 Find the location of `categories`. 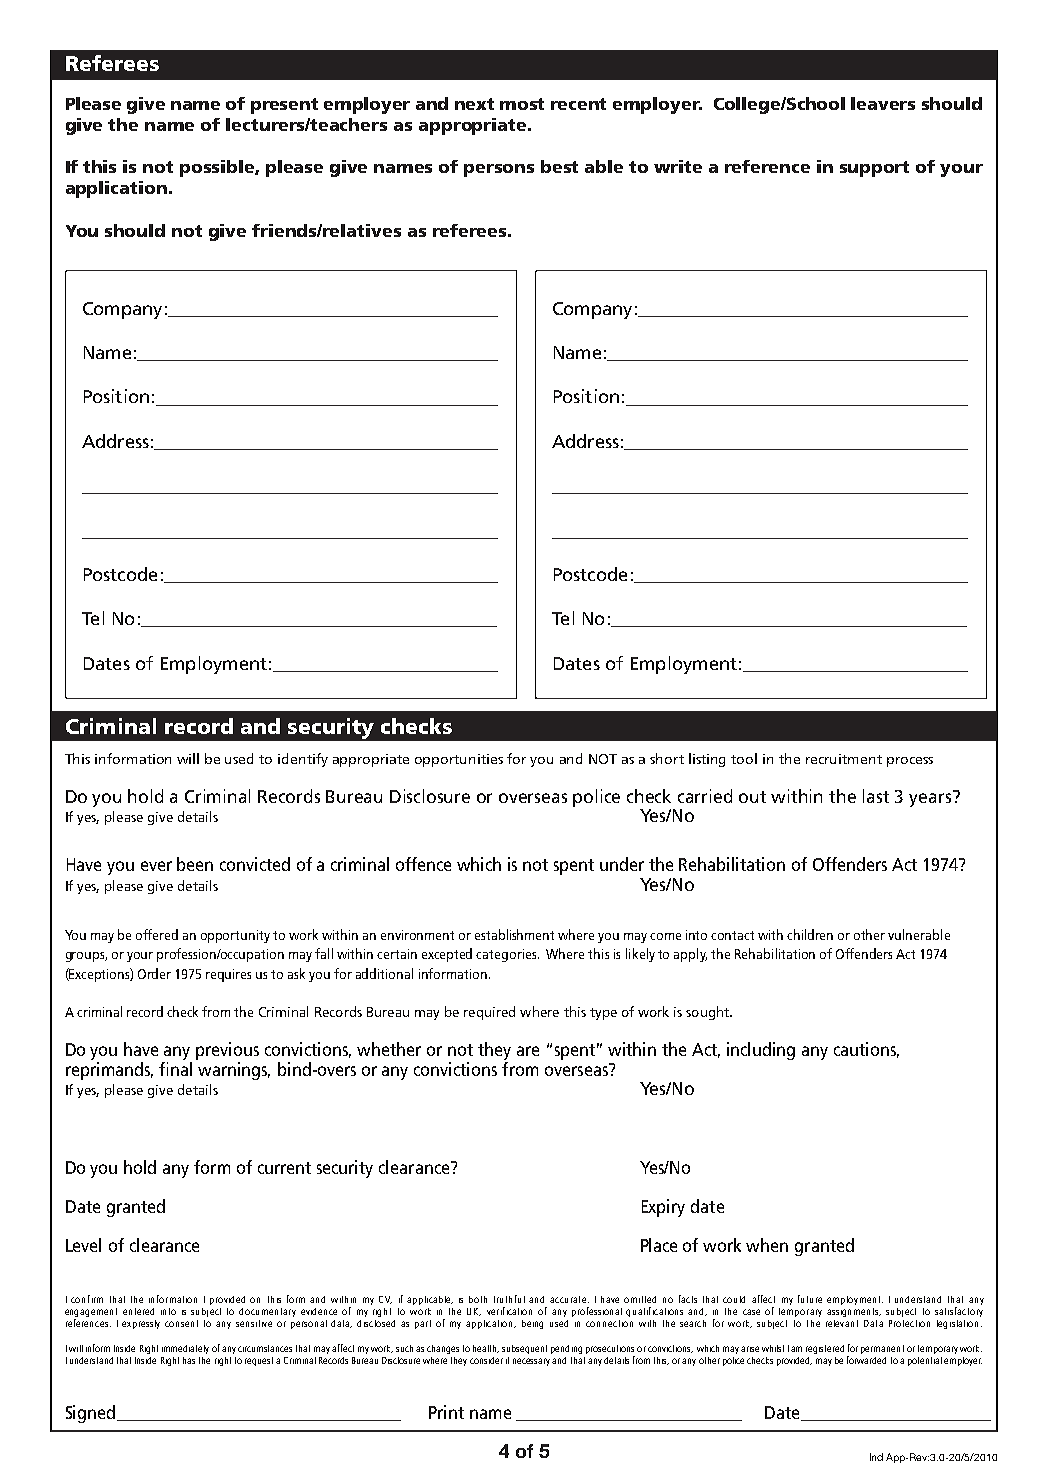

categories is located at coordinates (507, 955).
